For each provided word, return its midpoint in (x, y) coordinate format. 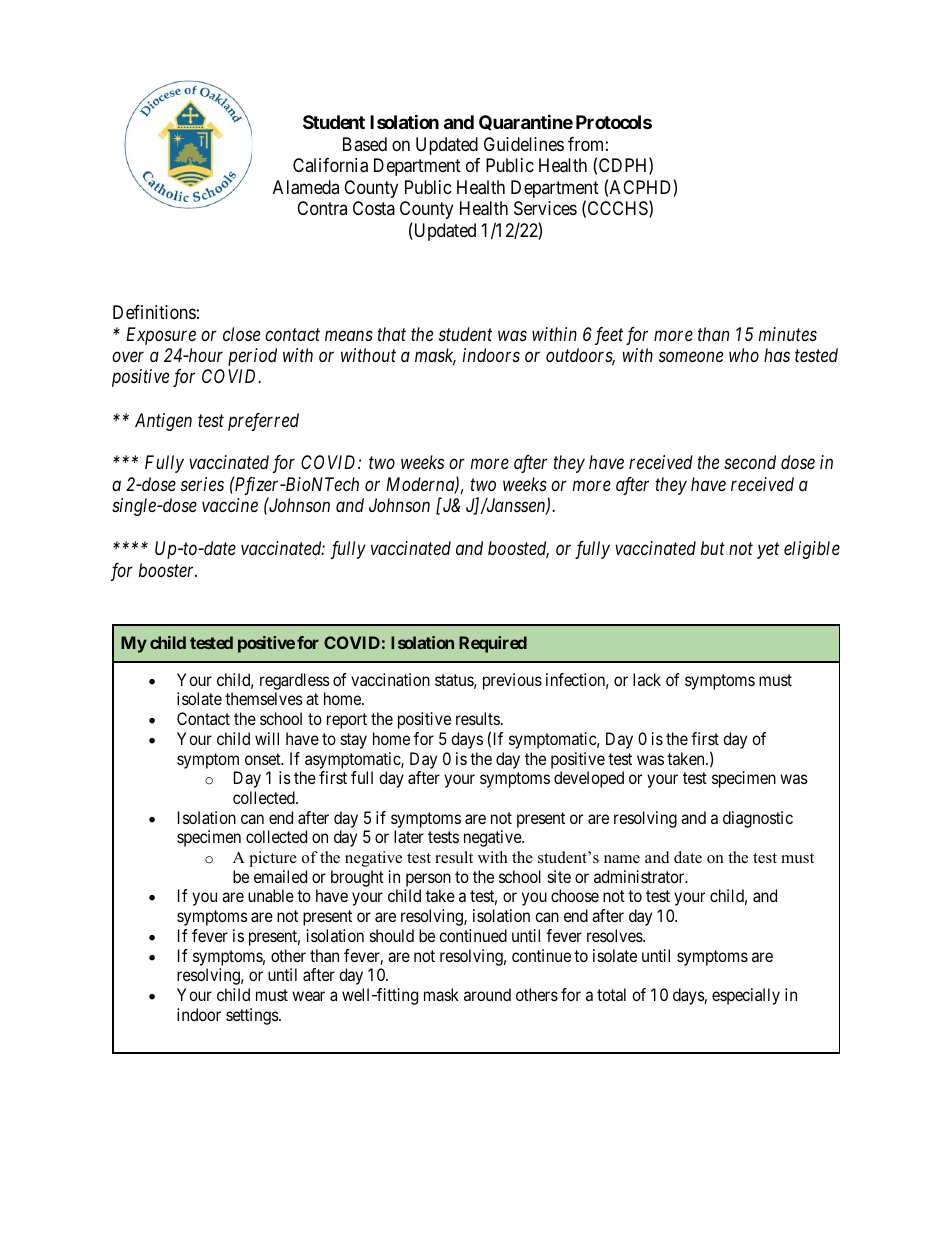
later (409, 836)
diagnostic (758, 819)
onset (264, 759)
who (744, 355)
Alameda (306, 187)
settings (253, 1016)
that (391, 334)
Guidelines (524, 144)
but (713, 548)
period (252, 357)
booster (168, 570)
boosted (518, 550)
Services (545, 208)
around (487, 994)
